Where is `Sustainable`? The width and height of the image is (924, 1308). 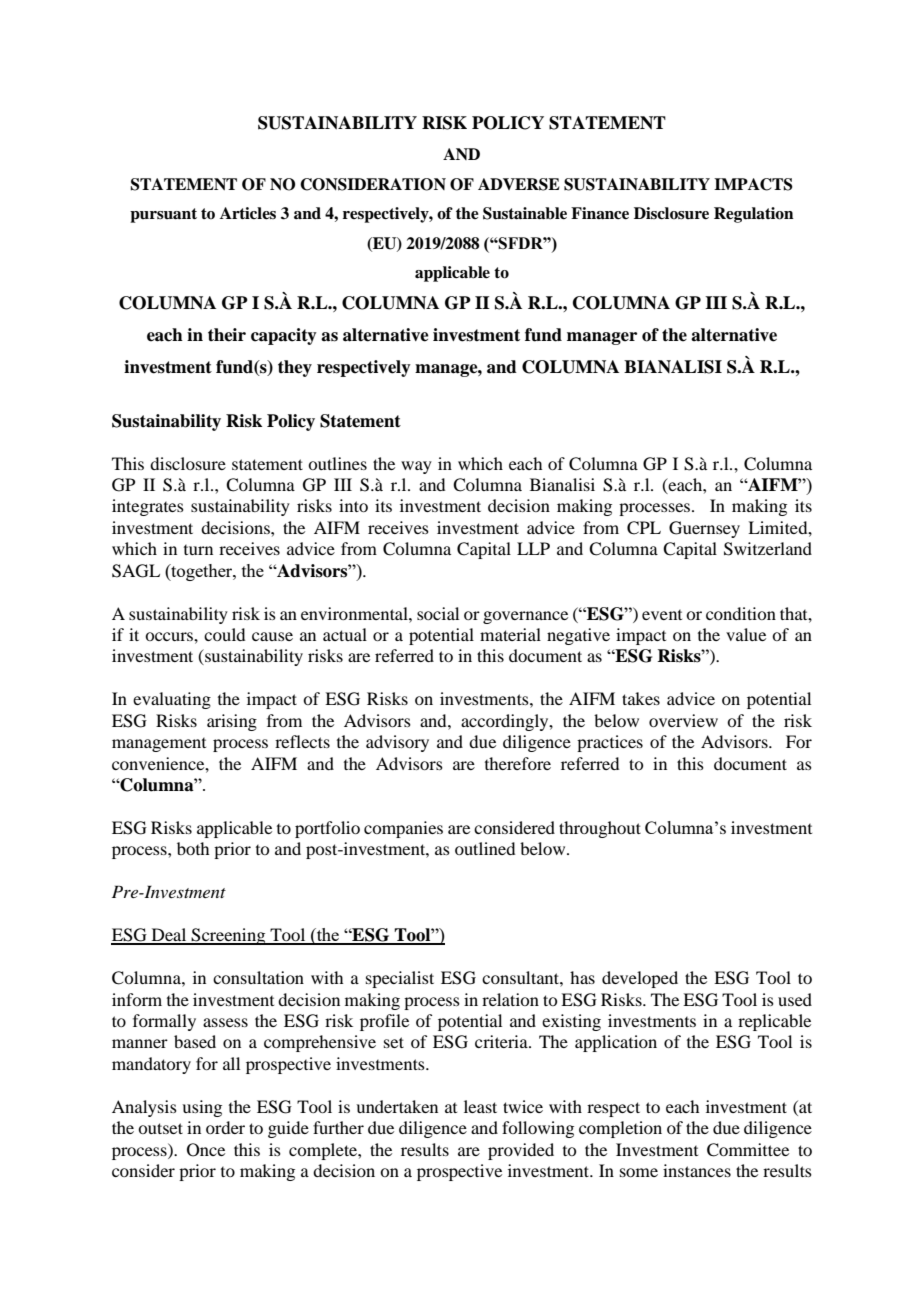 Sustainable is located at coordinates (525, 213).
